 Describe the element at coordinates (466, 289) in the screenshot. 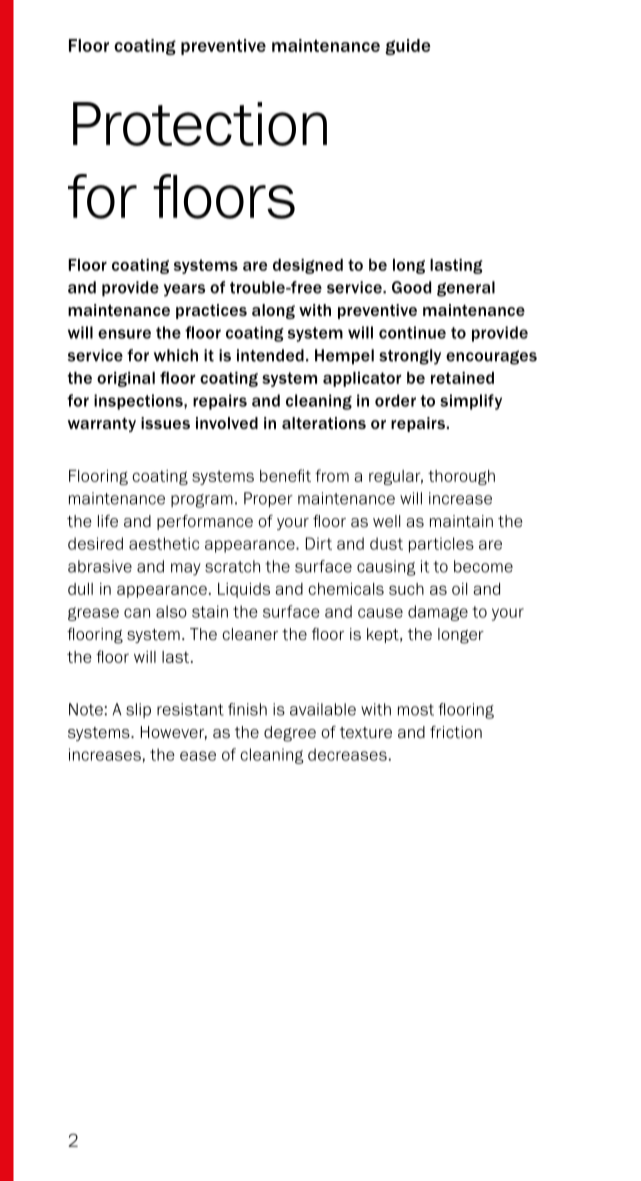

I see `general` at that location.
